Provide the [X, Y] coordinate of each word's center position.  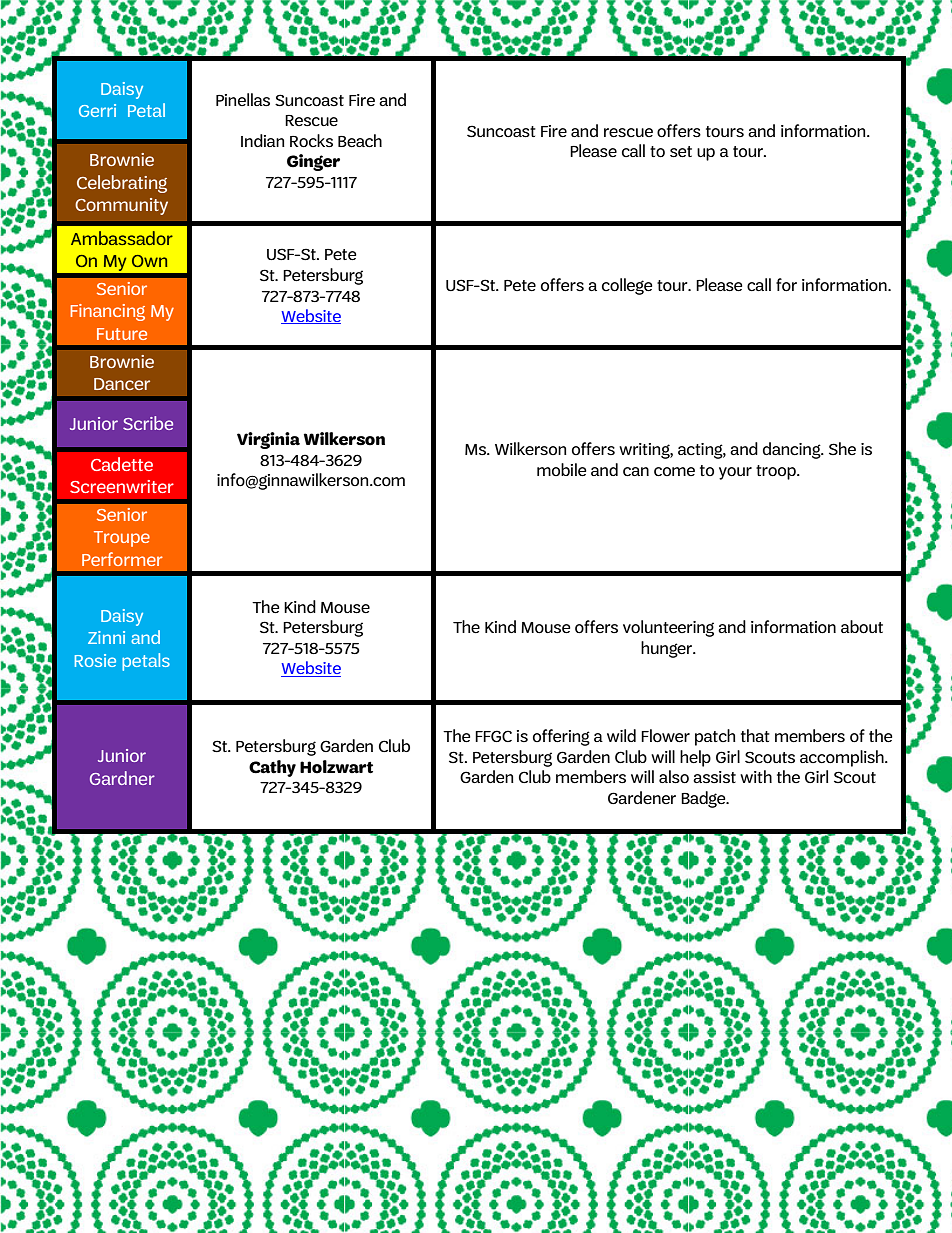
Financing [107, 312]
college [627, 286]
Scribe [148, 423]
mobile [562, 470]
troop [777, 472]
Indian [263, 140]
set [681, 152]
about [862, 627]
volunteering [668, 628]
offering [561, 737]
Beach [360, 141]
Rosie [95, 660]
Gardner [122, 778]
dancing [793, 450]
